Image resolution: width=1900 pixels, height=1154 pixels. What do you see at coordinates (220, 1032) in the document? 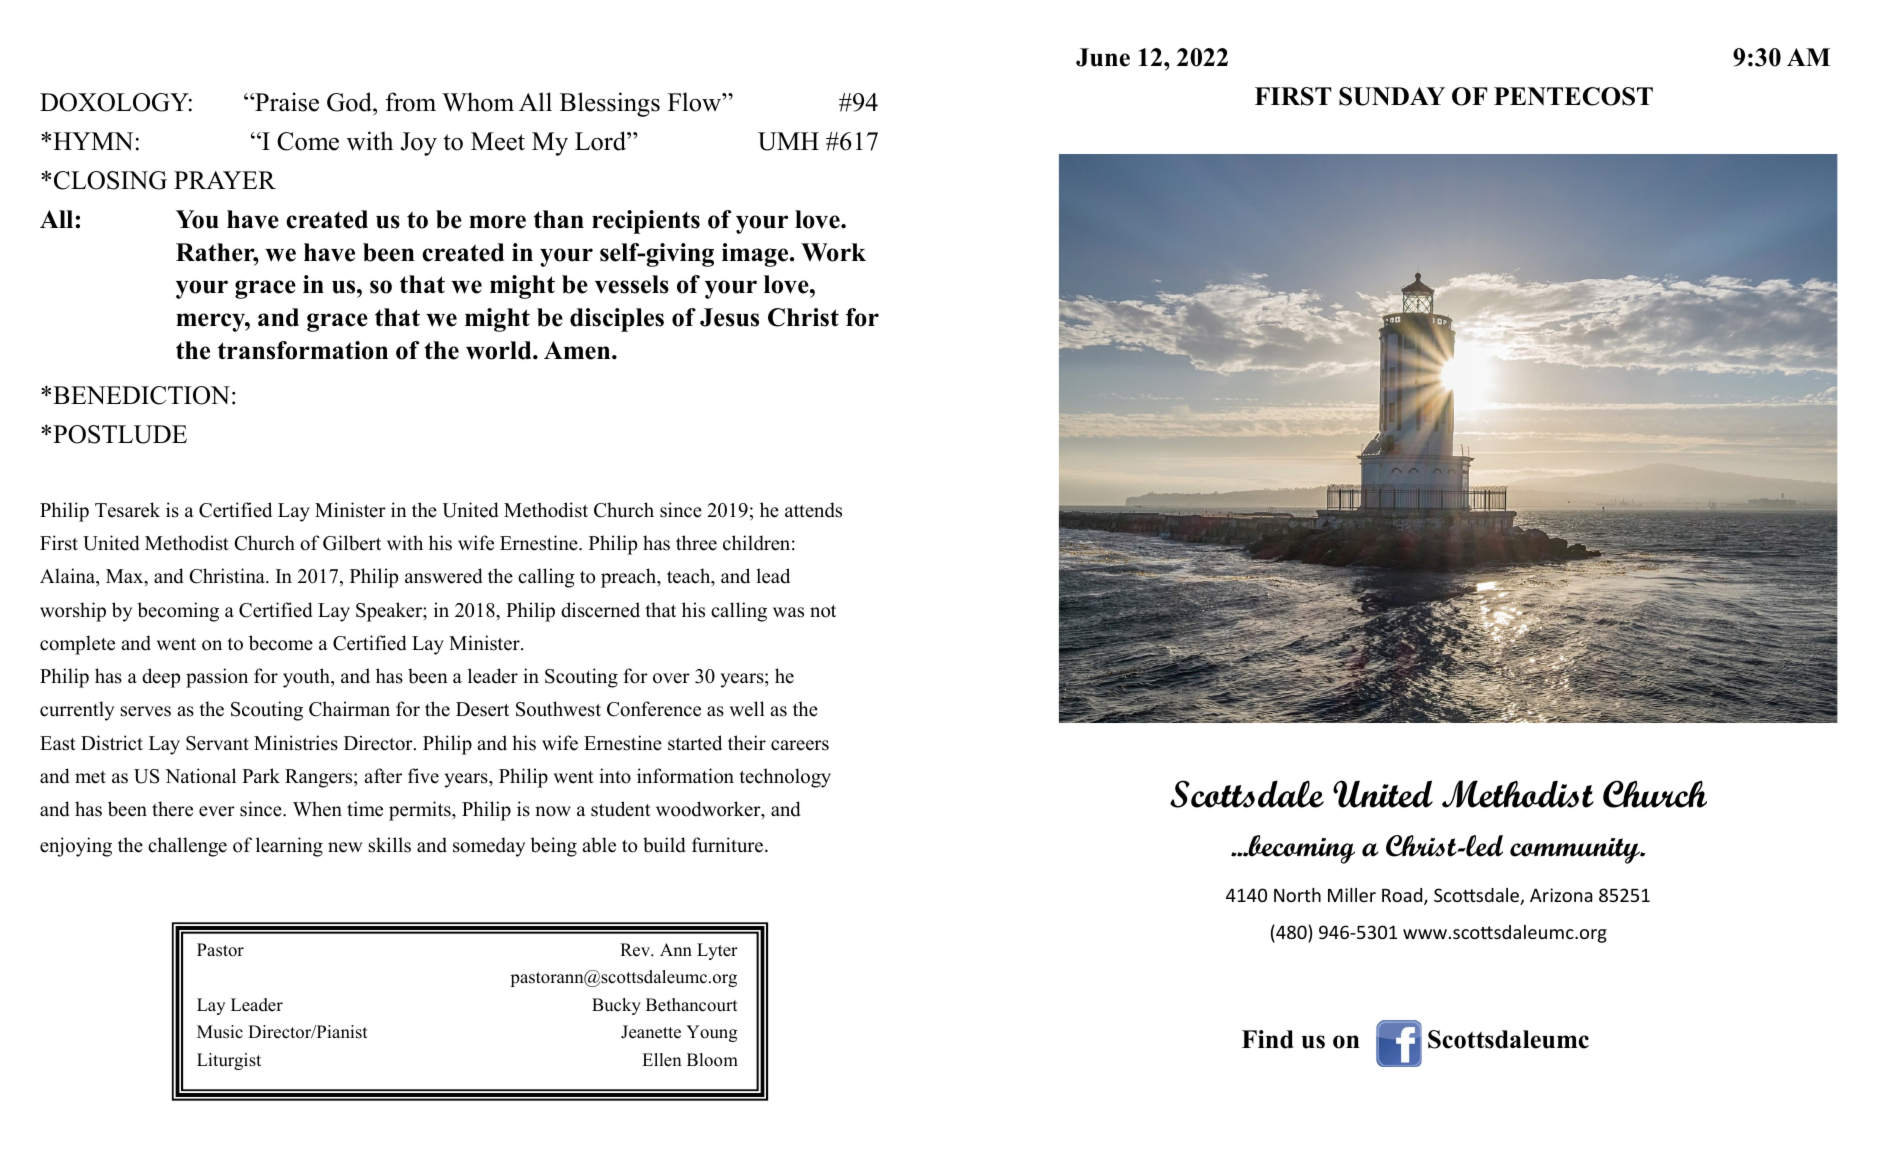
I see `Music` at bounding box center [220, 1032].
